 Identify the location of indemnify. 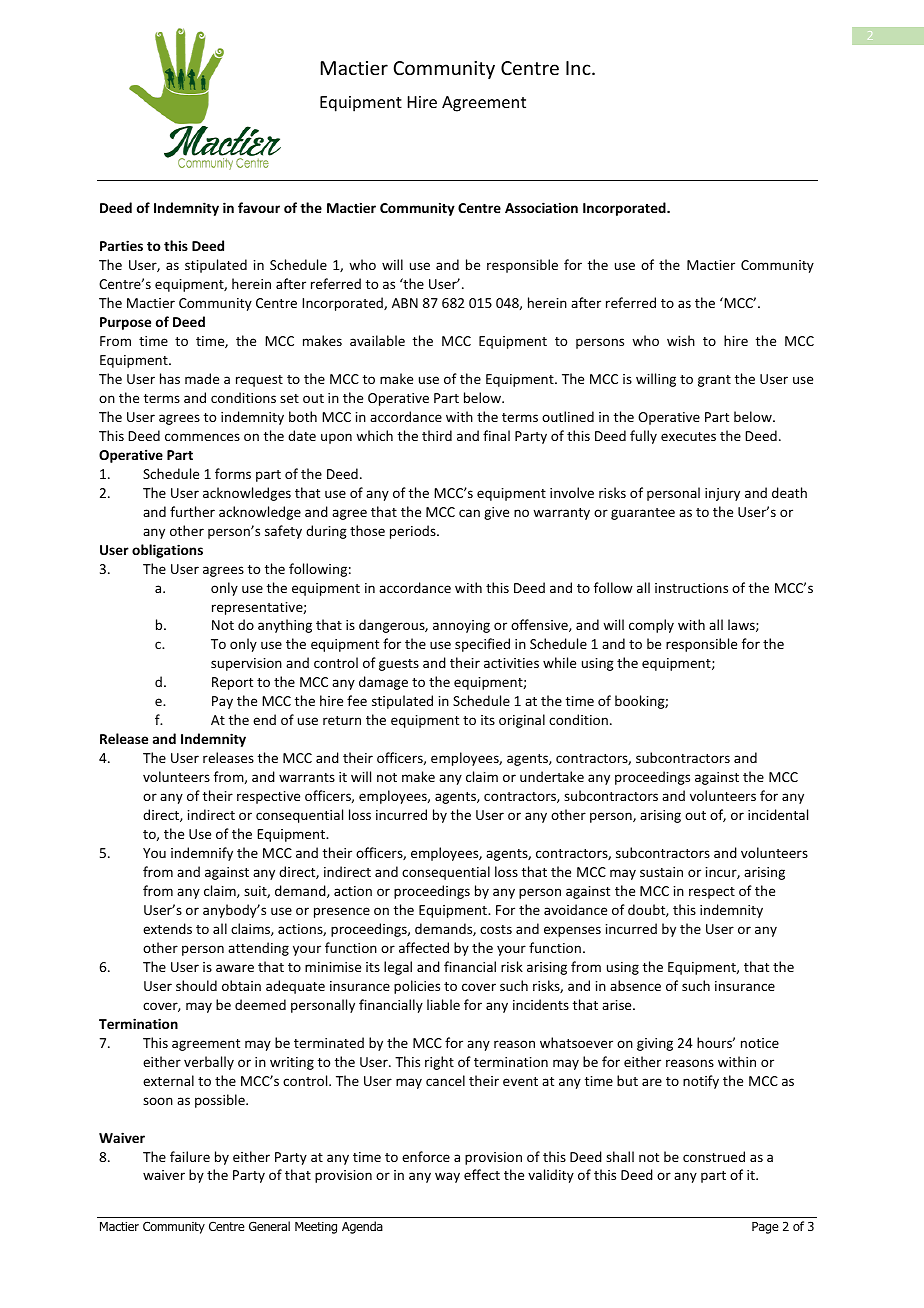
(202, 854).
